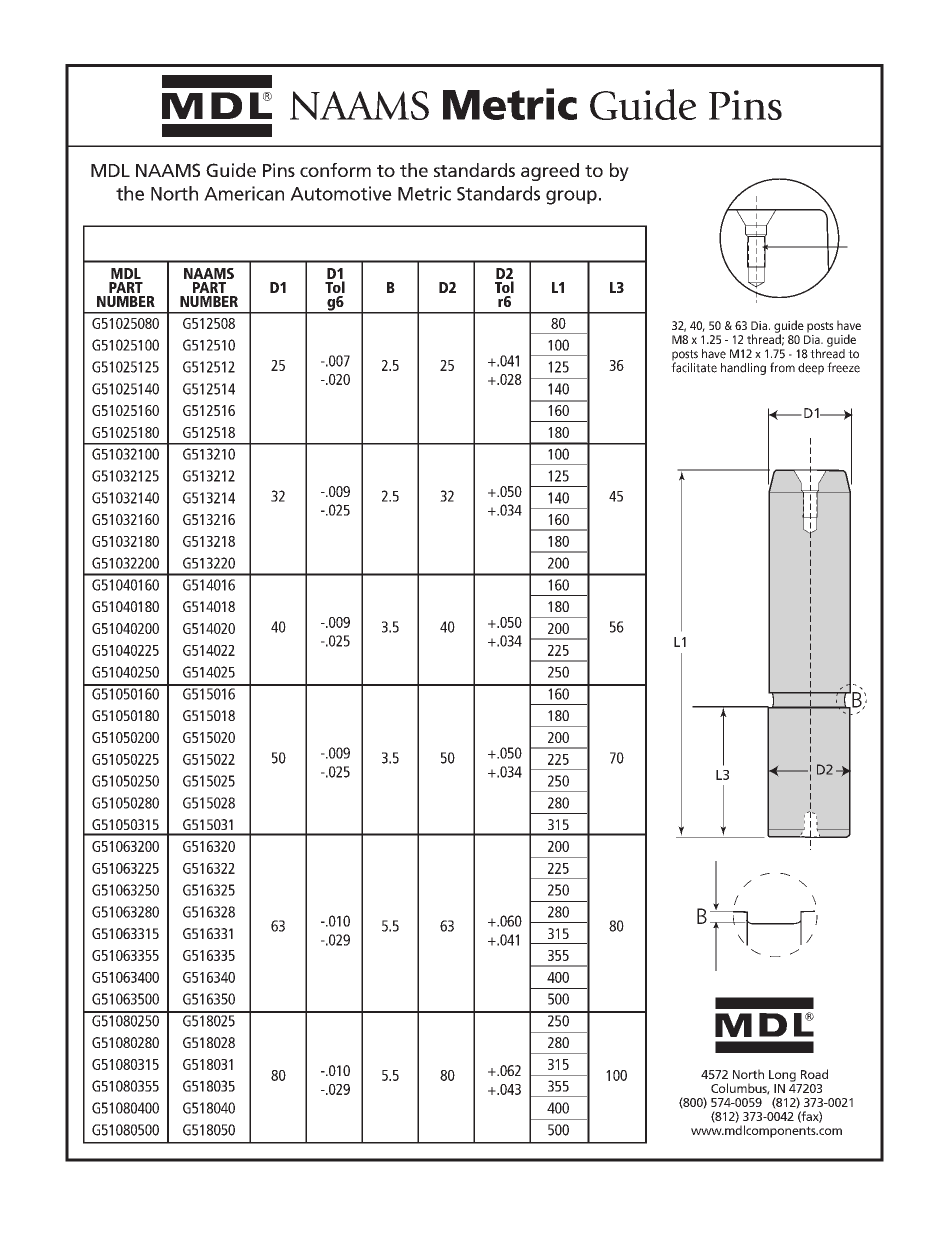 The width and height of the page is (952, 1233). What do you see at coordinates (550, 172) in the page?
I see `agreed` at bounding box center [550, 172].
